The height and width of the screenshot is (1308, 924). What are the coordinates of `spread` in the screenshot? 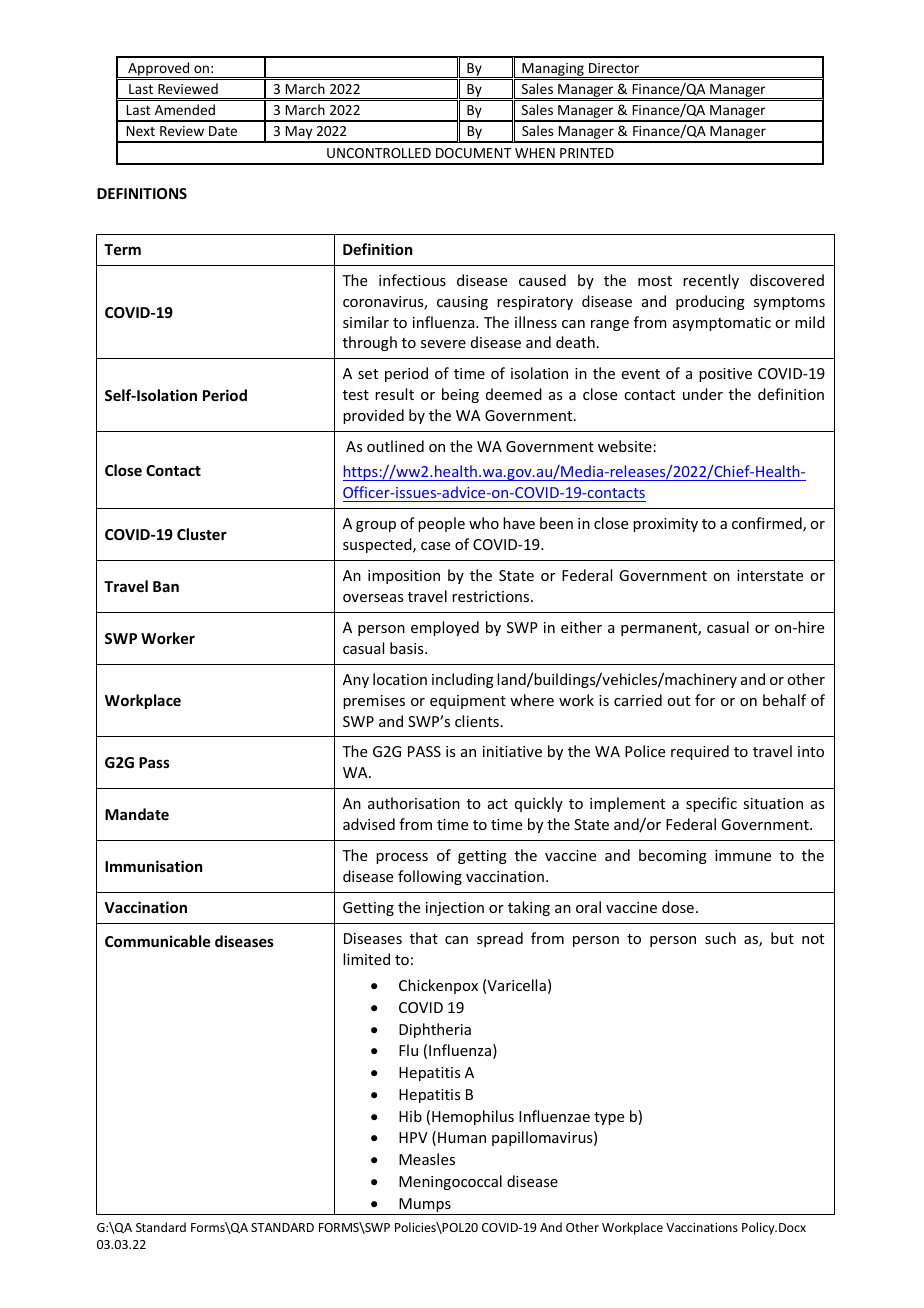 It's located at (500, 939).
